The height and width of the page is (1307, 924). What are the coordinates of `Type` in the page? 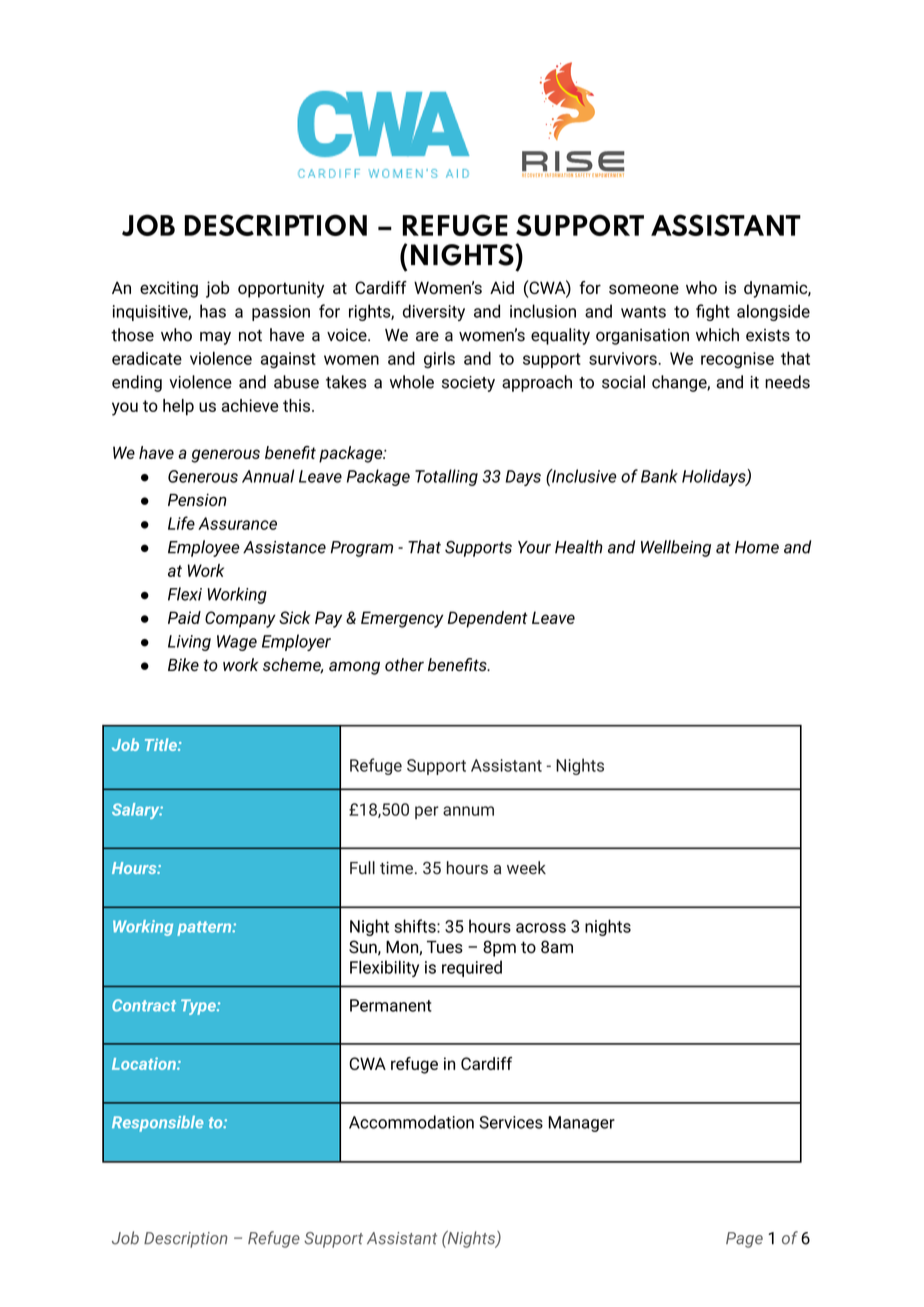 It's located at (199, 1007).
